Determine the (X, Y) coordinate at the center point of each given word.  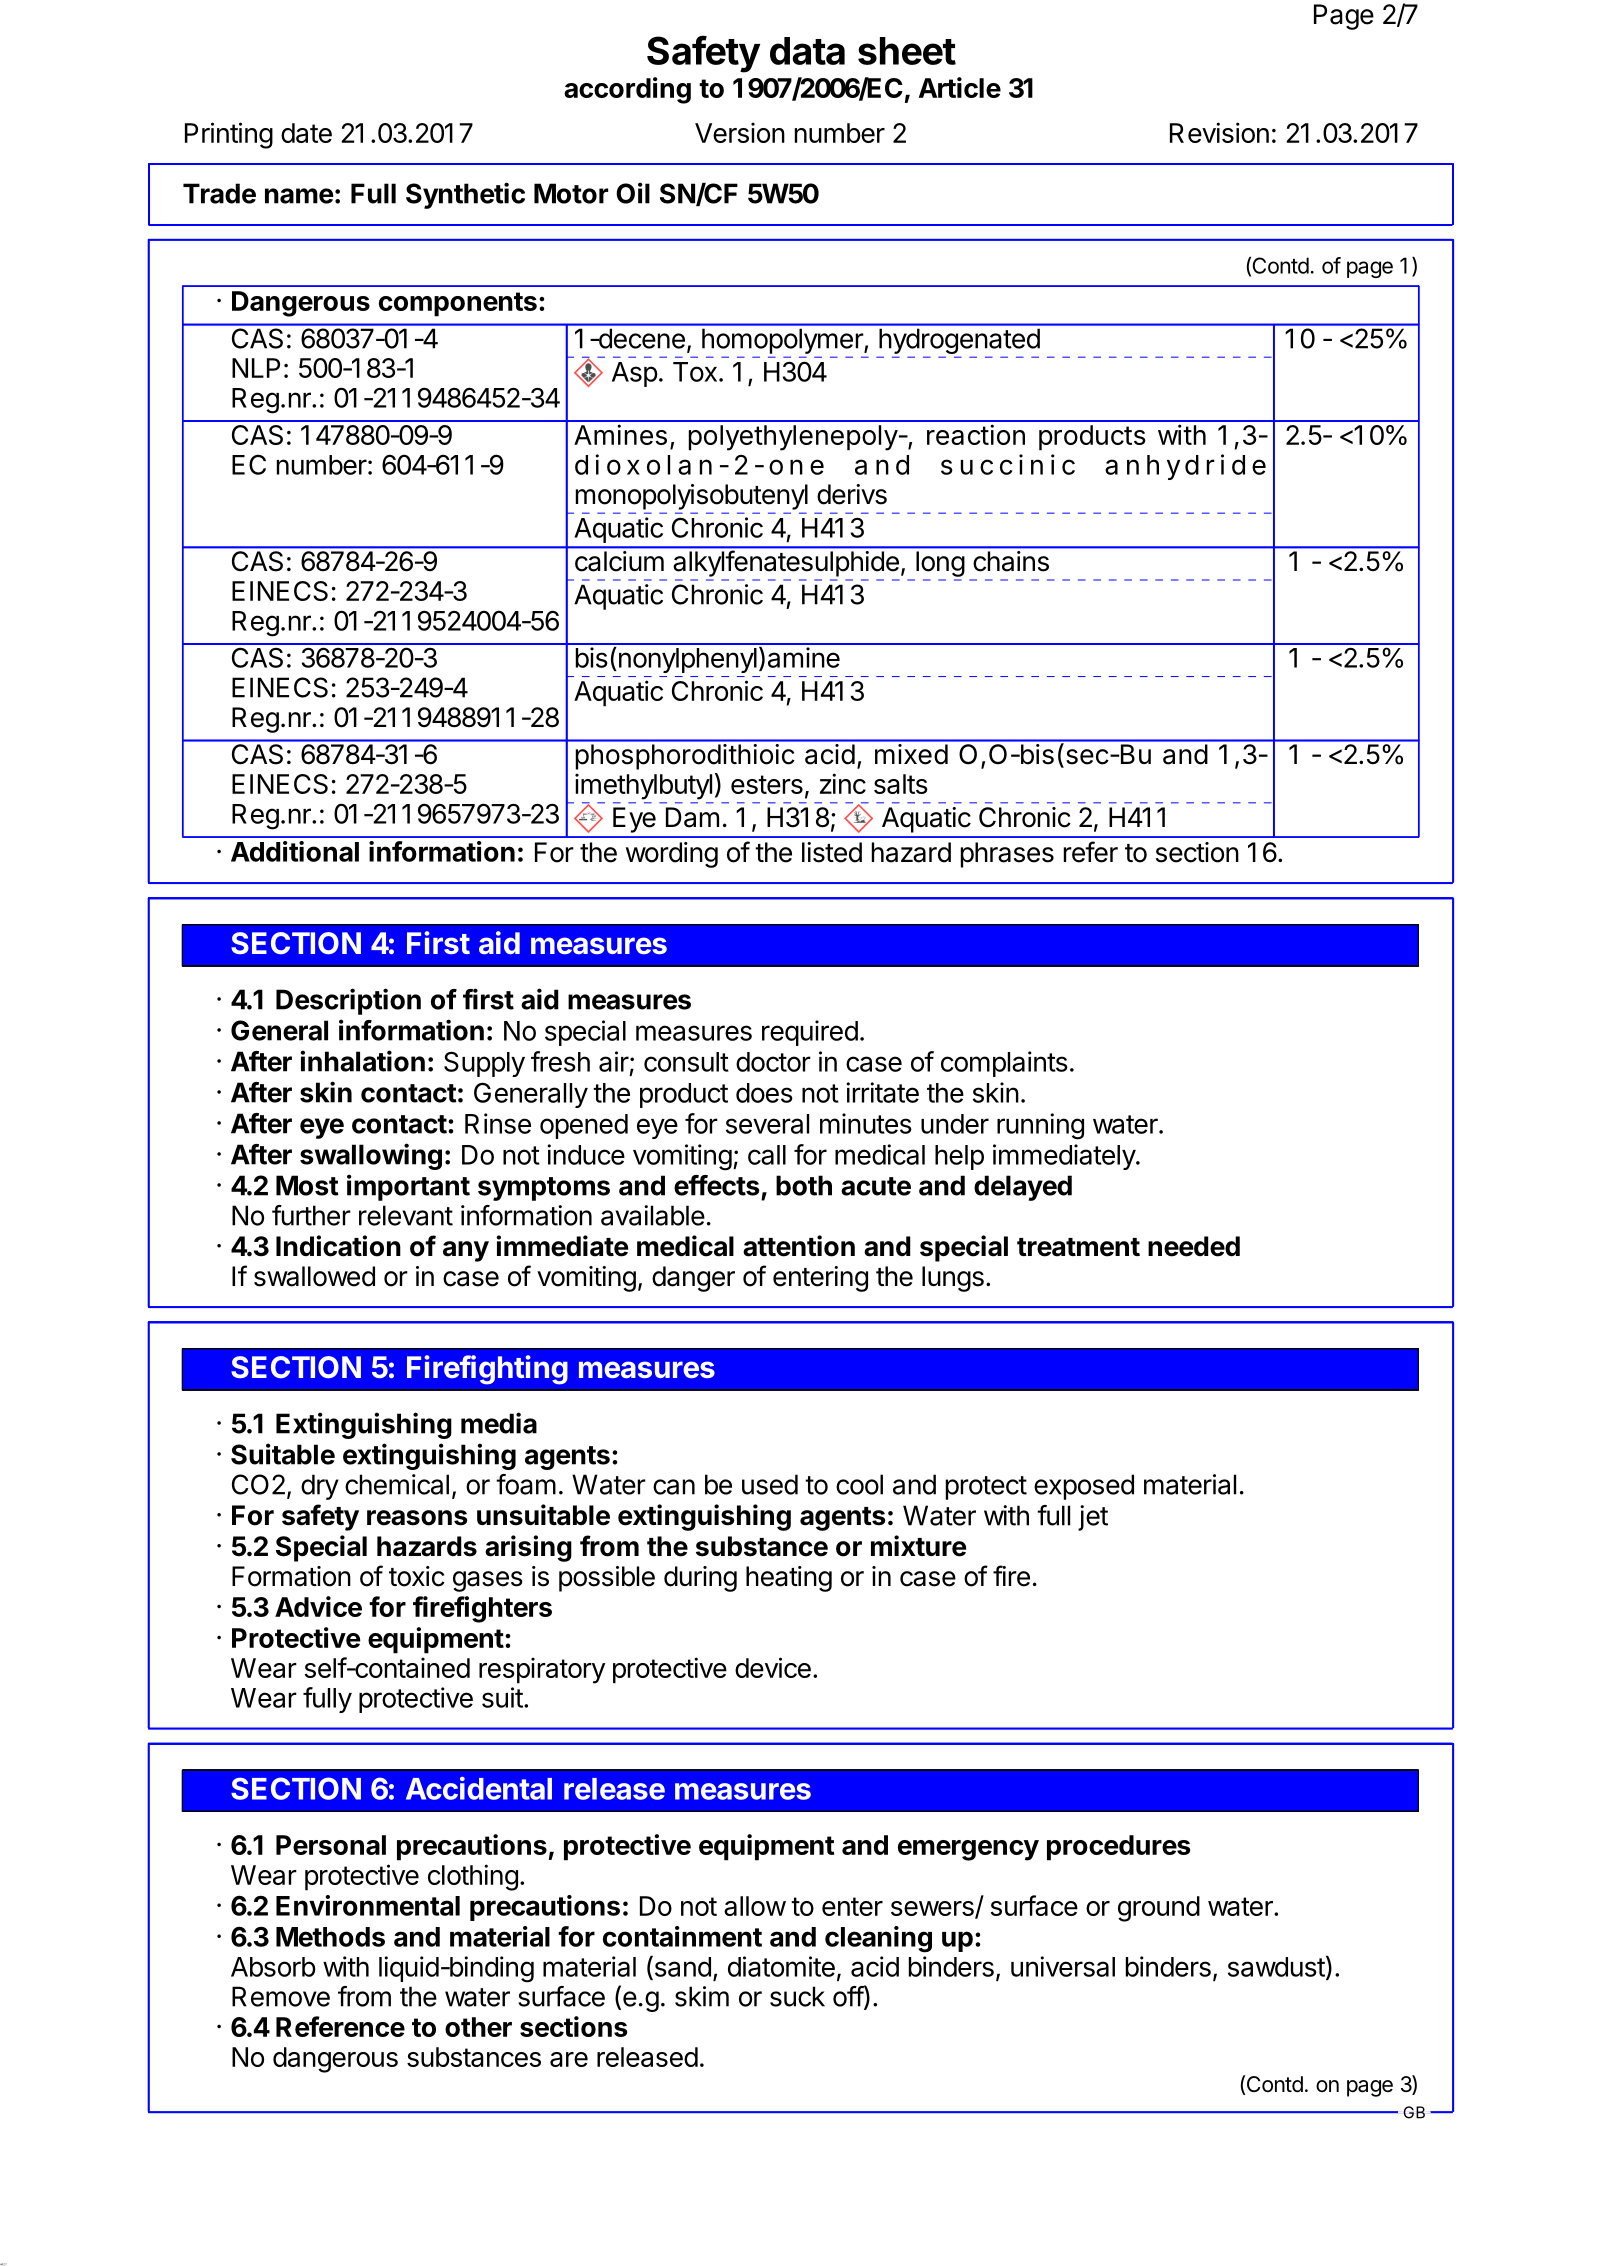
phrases (1007, 855)
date (306, 133)
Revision (1219, 132)
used (770, 1484)
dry (320, 1487)
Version (740, 132)
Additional (295, 851)
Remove (281, 1996)
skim (702, 1996)
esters (767, 784)
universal (1063, 1966)
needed (1194, 1246)
